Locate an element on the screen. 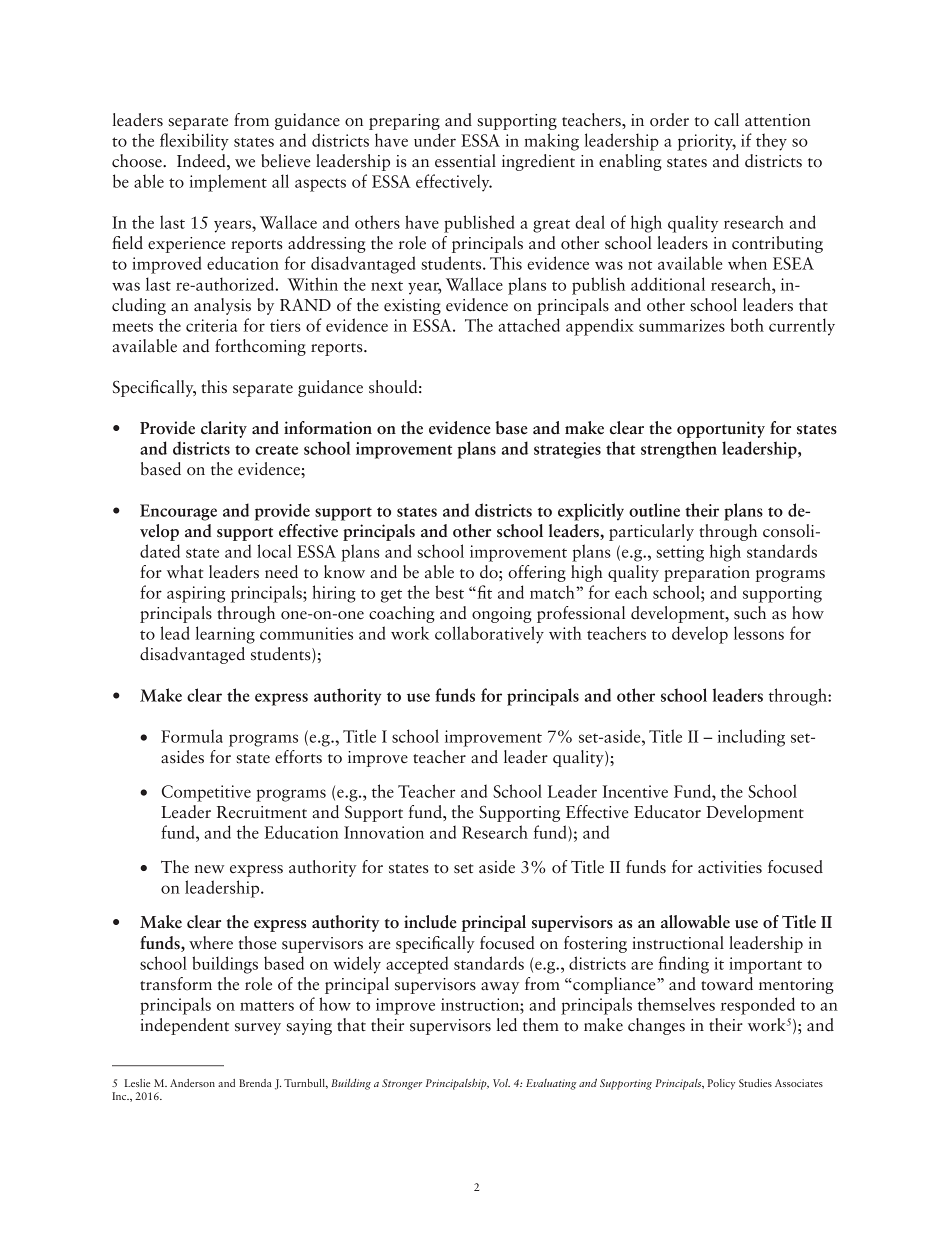 The image size is (952, 1233). best is located at coordinates (449, 592).
